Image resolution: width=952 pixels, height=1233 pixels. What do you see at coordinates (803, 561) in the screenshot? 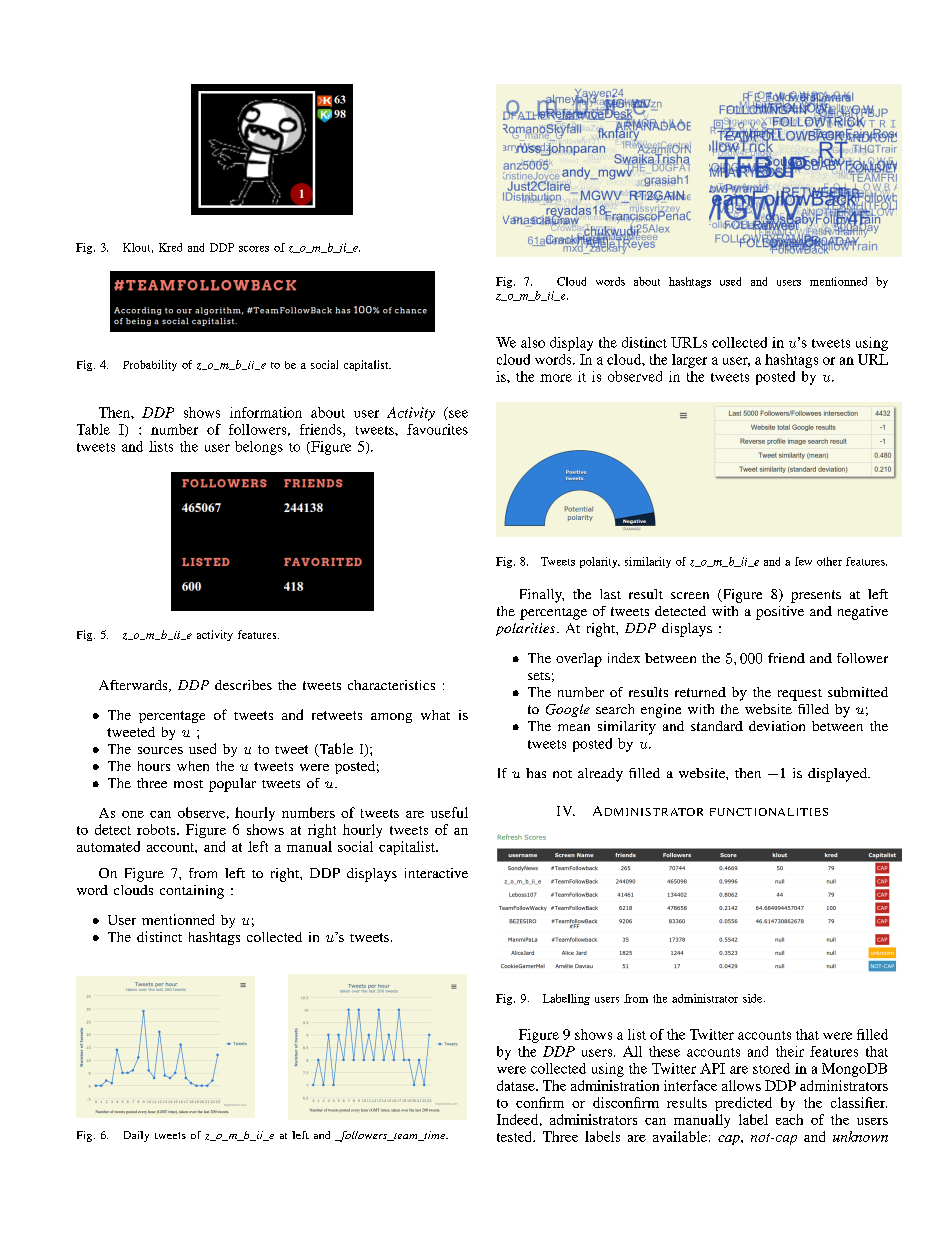
I see `few` at bounding box center [803, 561].
